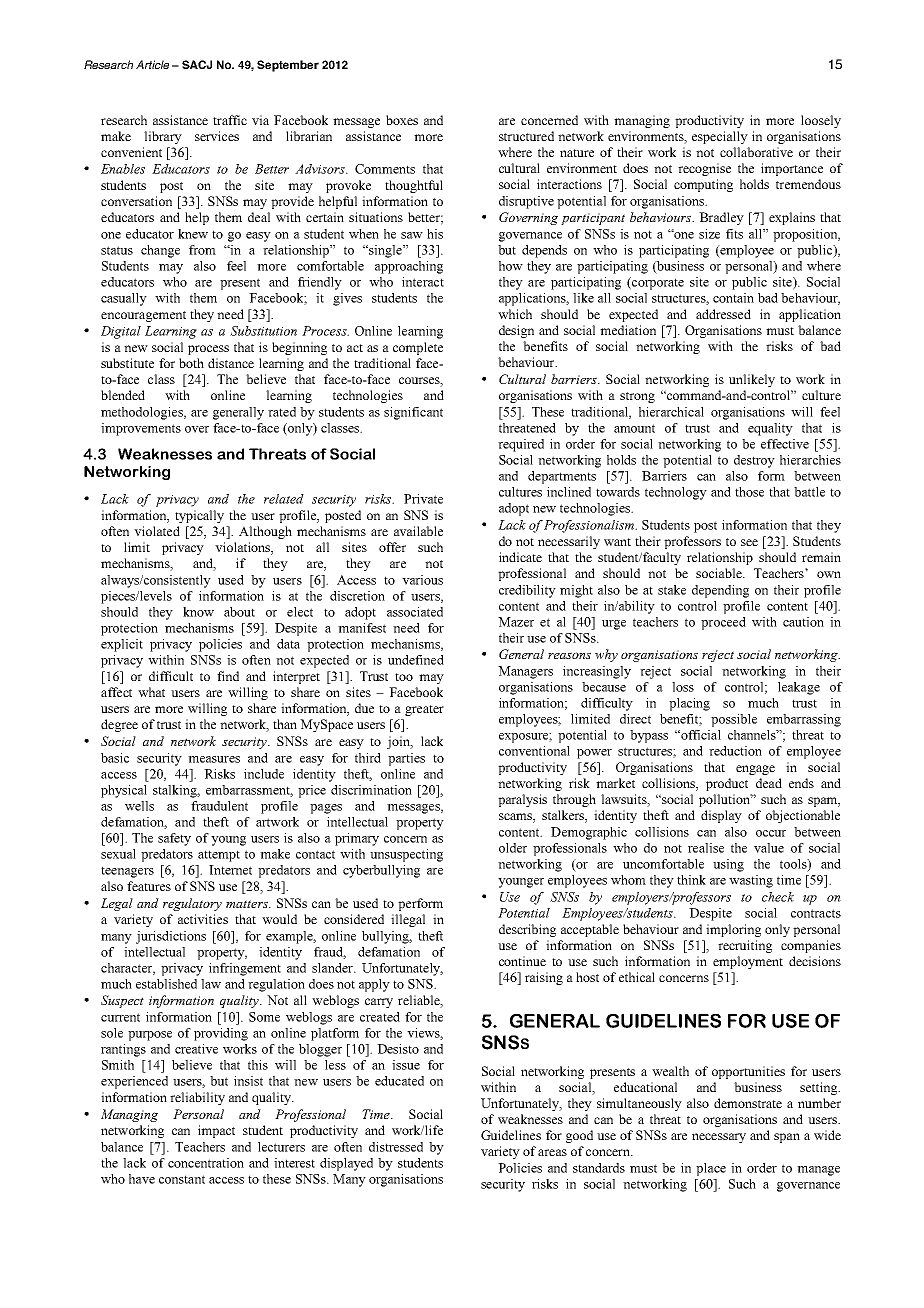 Image resolution: width=924 pixels, height=1308 pixels. I want to click on boxes, so click(402, 120).
